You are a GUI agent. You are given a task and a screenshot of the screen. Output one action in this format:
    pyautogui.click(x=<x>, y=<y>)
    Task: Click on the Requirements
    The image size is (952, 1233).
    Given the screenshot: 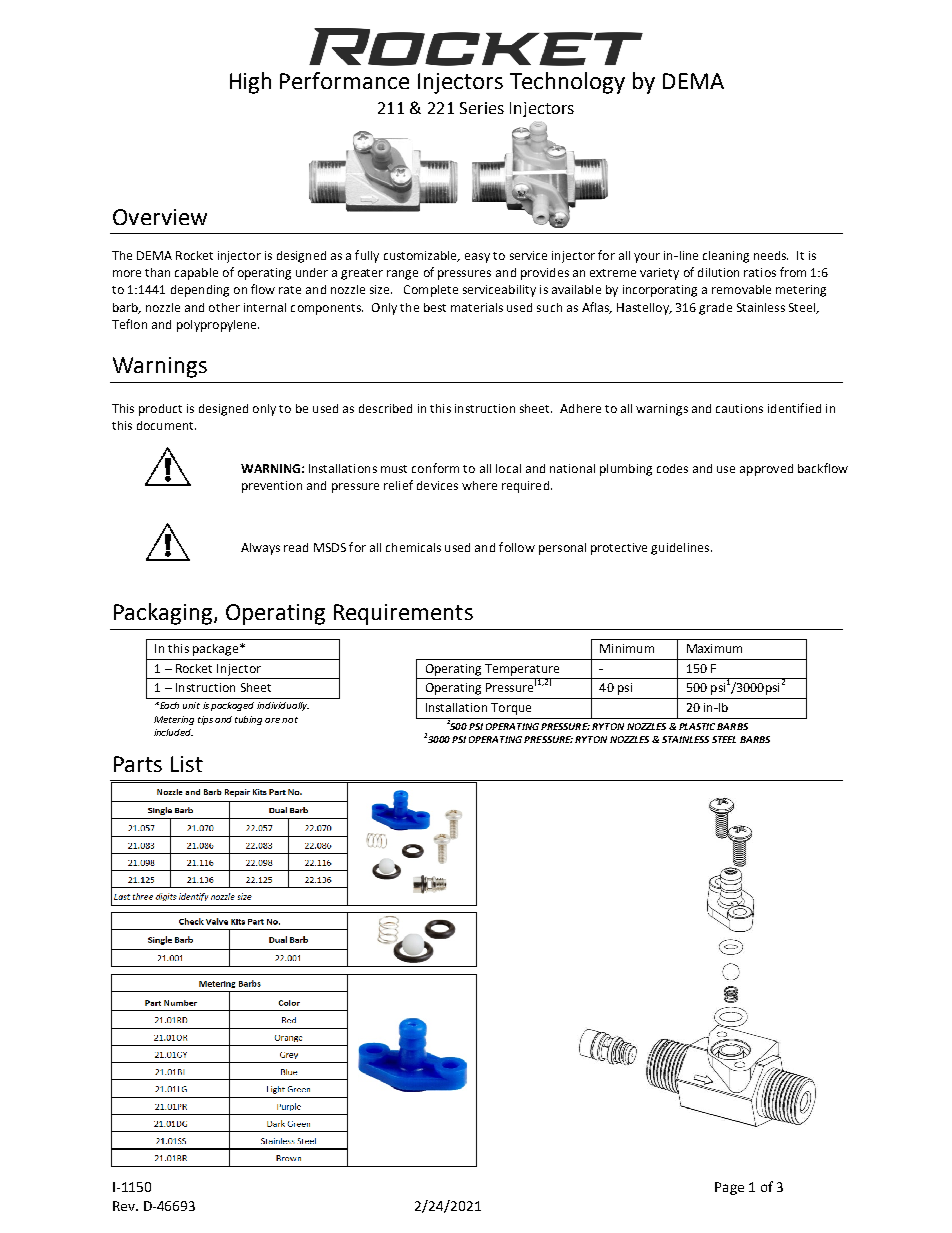 What is the action you would take?
    pyautogui.click(x=403, y=614)
